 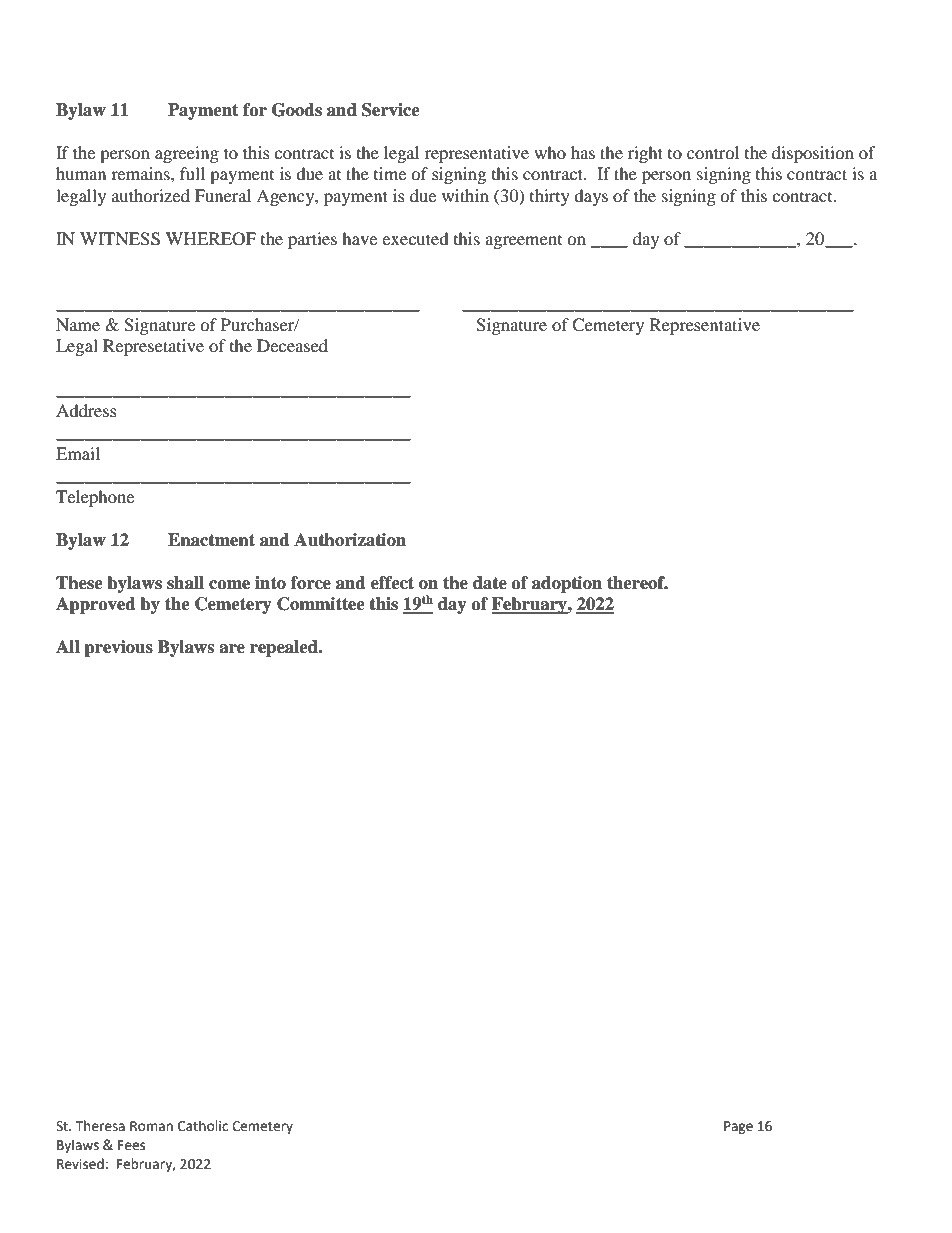 What do you see at coordinates (151, 1126) in the image?
I see `Roman` at bounding box center [151, 1126].
